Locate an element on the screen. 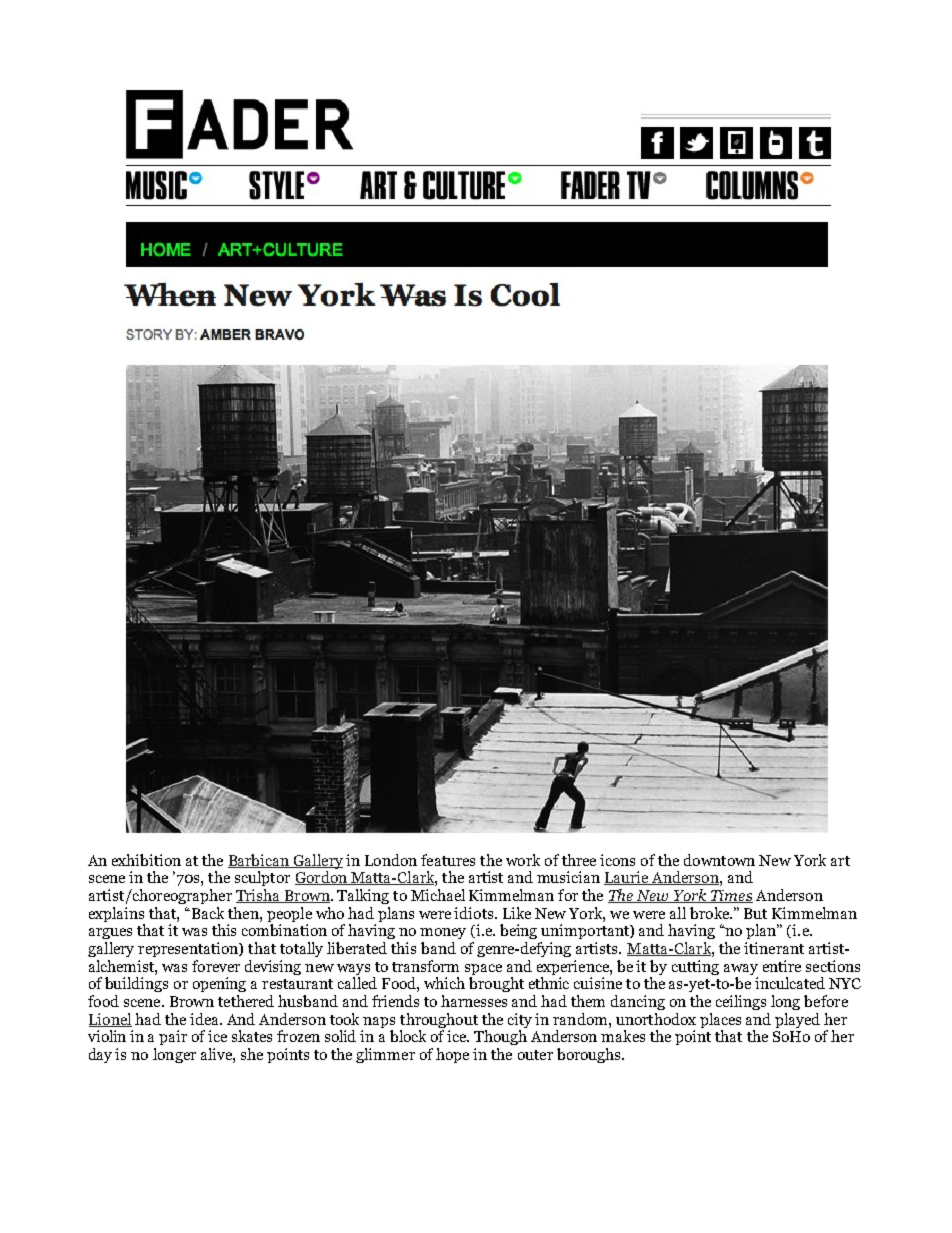 The width and height of the screenshot is (952, 1233). being is located at coordinates (518, 931).
